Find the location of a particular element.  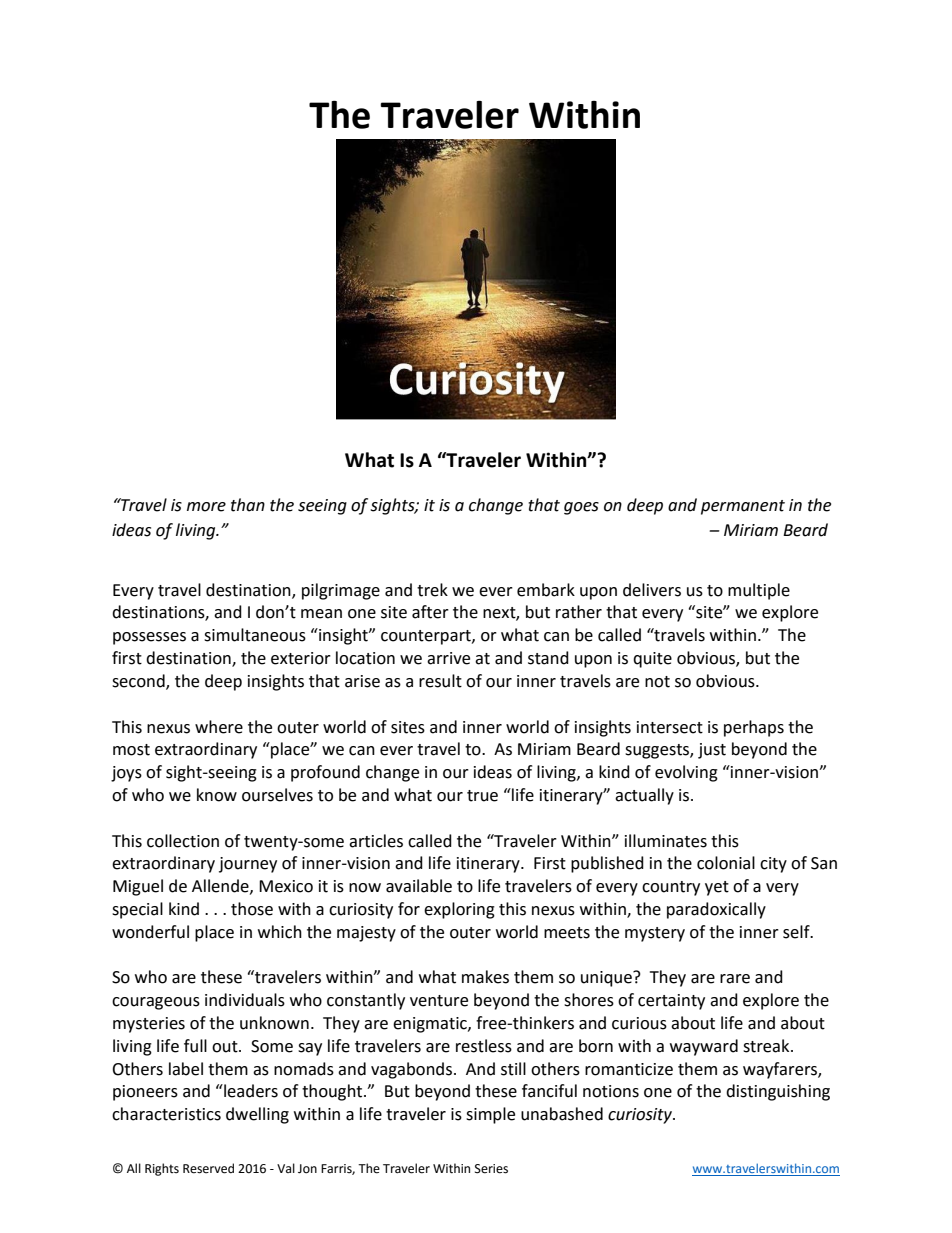

individuals is located at coordinates (245, 1000).
